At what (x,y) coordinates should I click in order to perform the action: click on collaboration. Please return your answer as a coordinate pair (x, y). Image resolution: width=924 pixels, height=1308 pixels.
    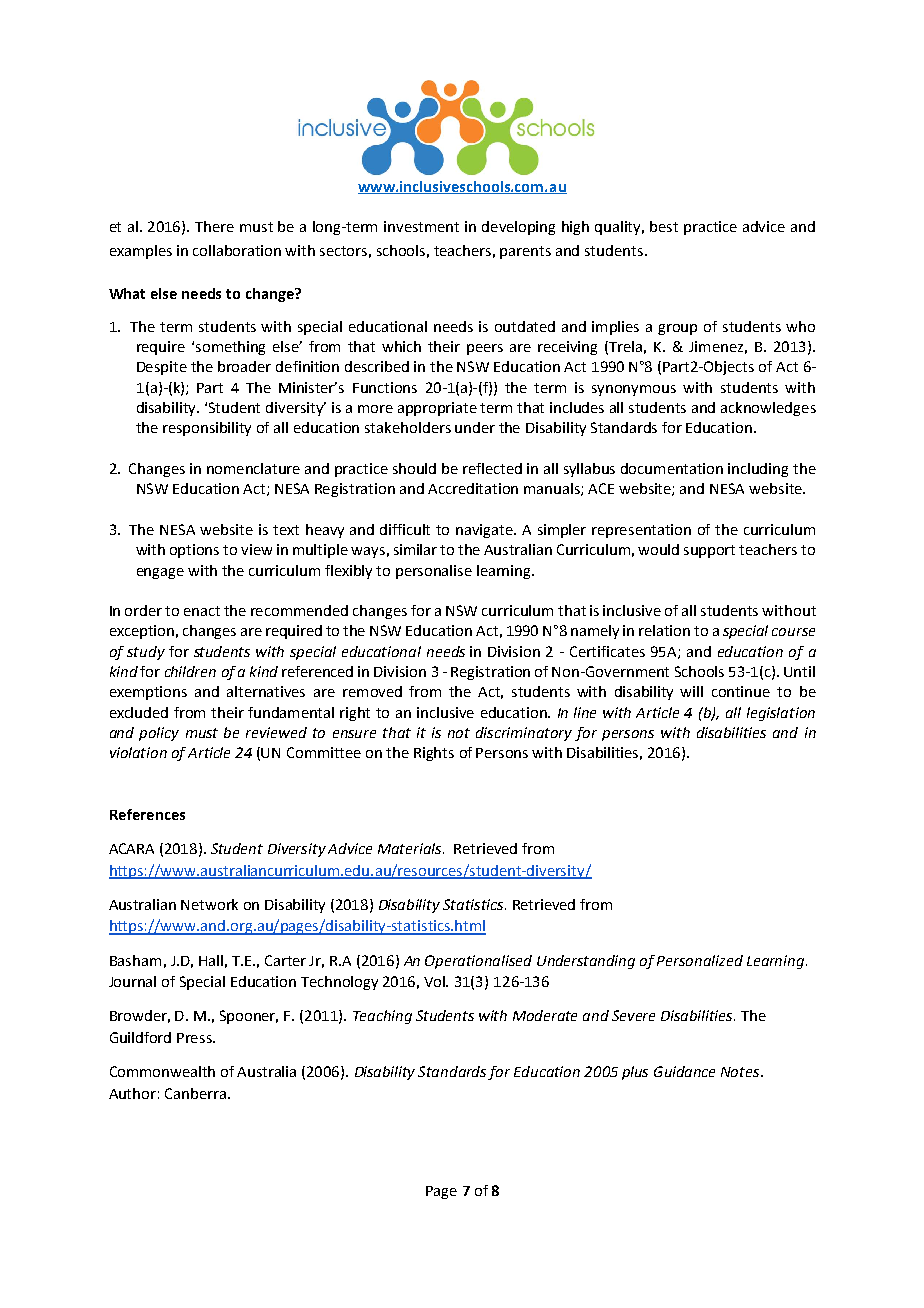
    Looking at the image, I should click on (237, 250).
